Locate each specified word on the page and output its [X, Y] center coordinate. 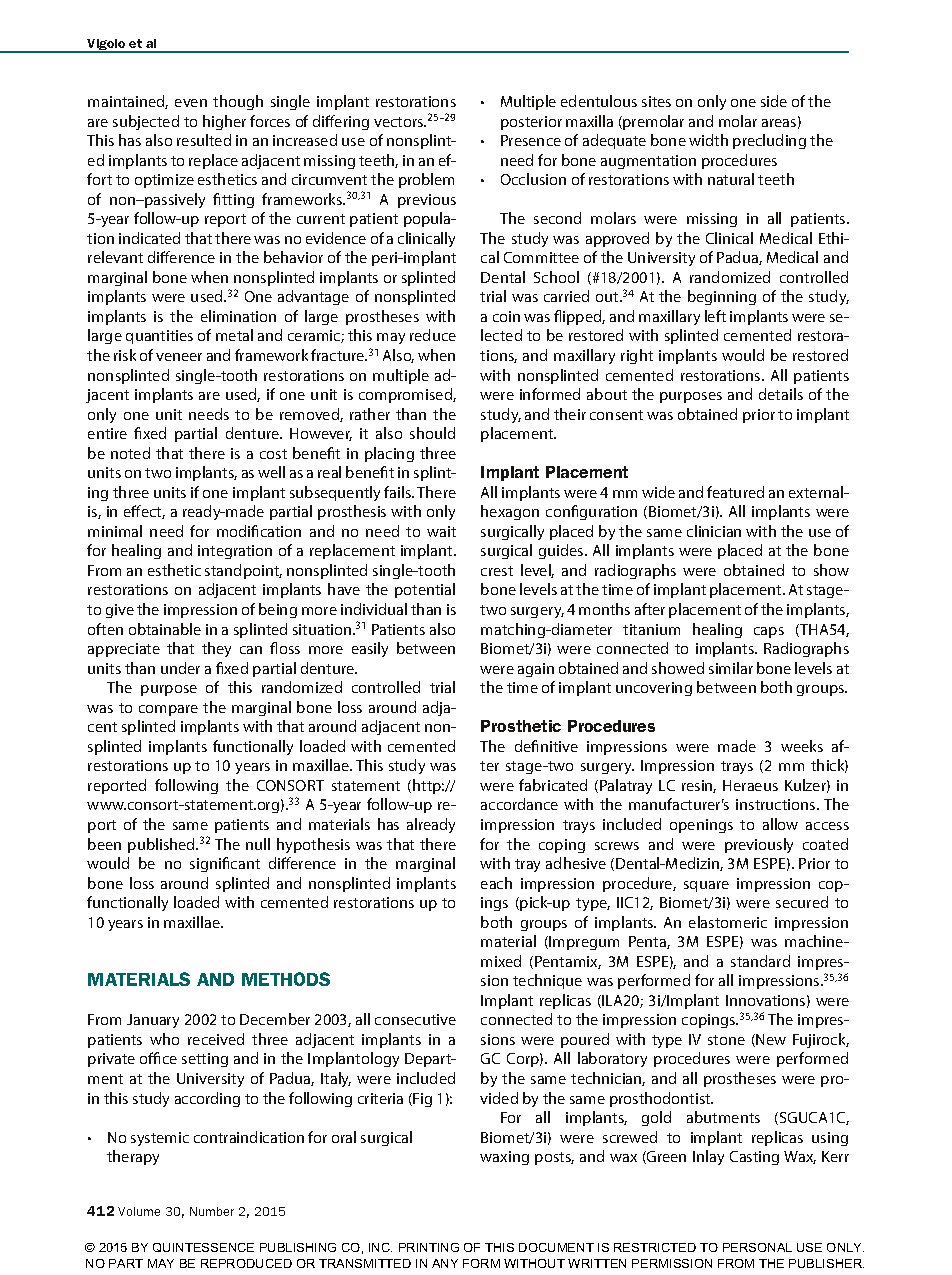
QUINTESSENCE [203, 1247]
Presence [531, 140]
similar [731, 668]
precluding [769, 141]
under [180, 668]
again [536, 670]
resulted [204, 140]
